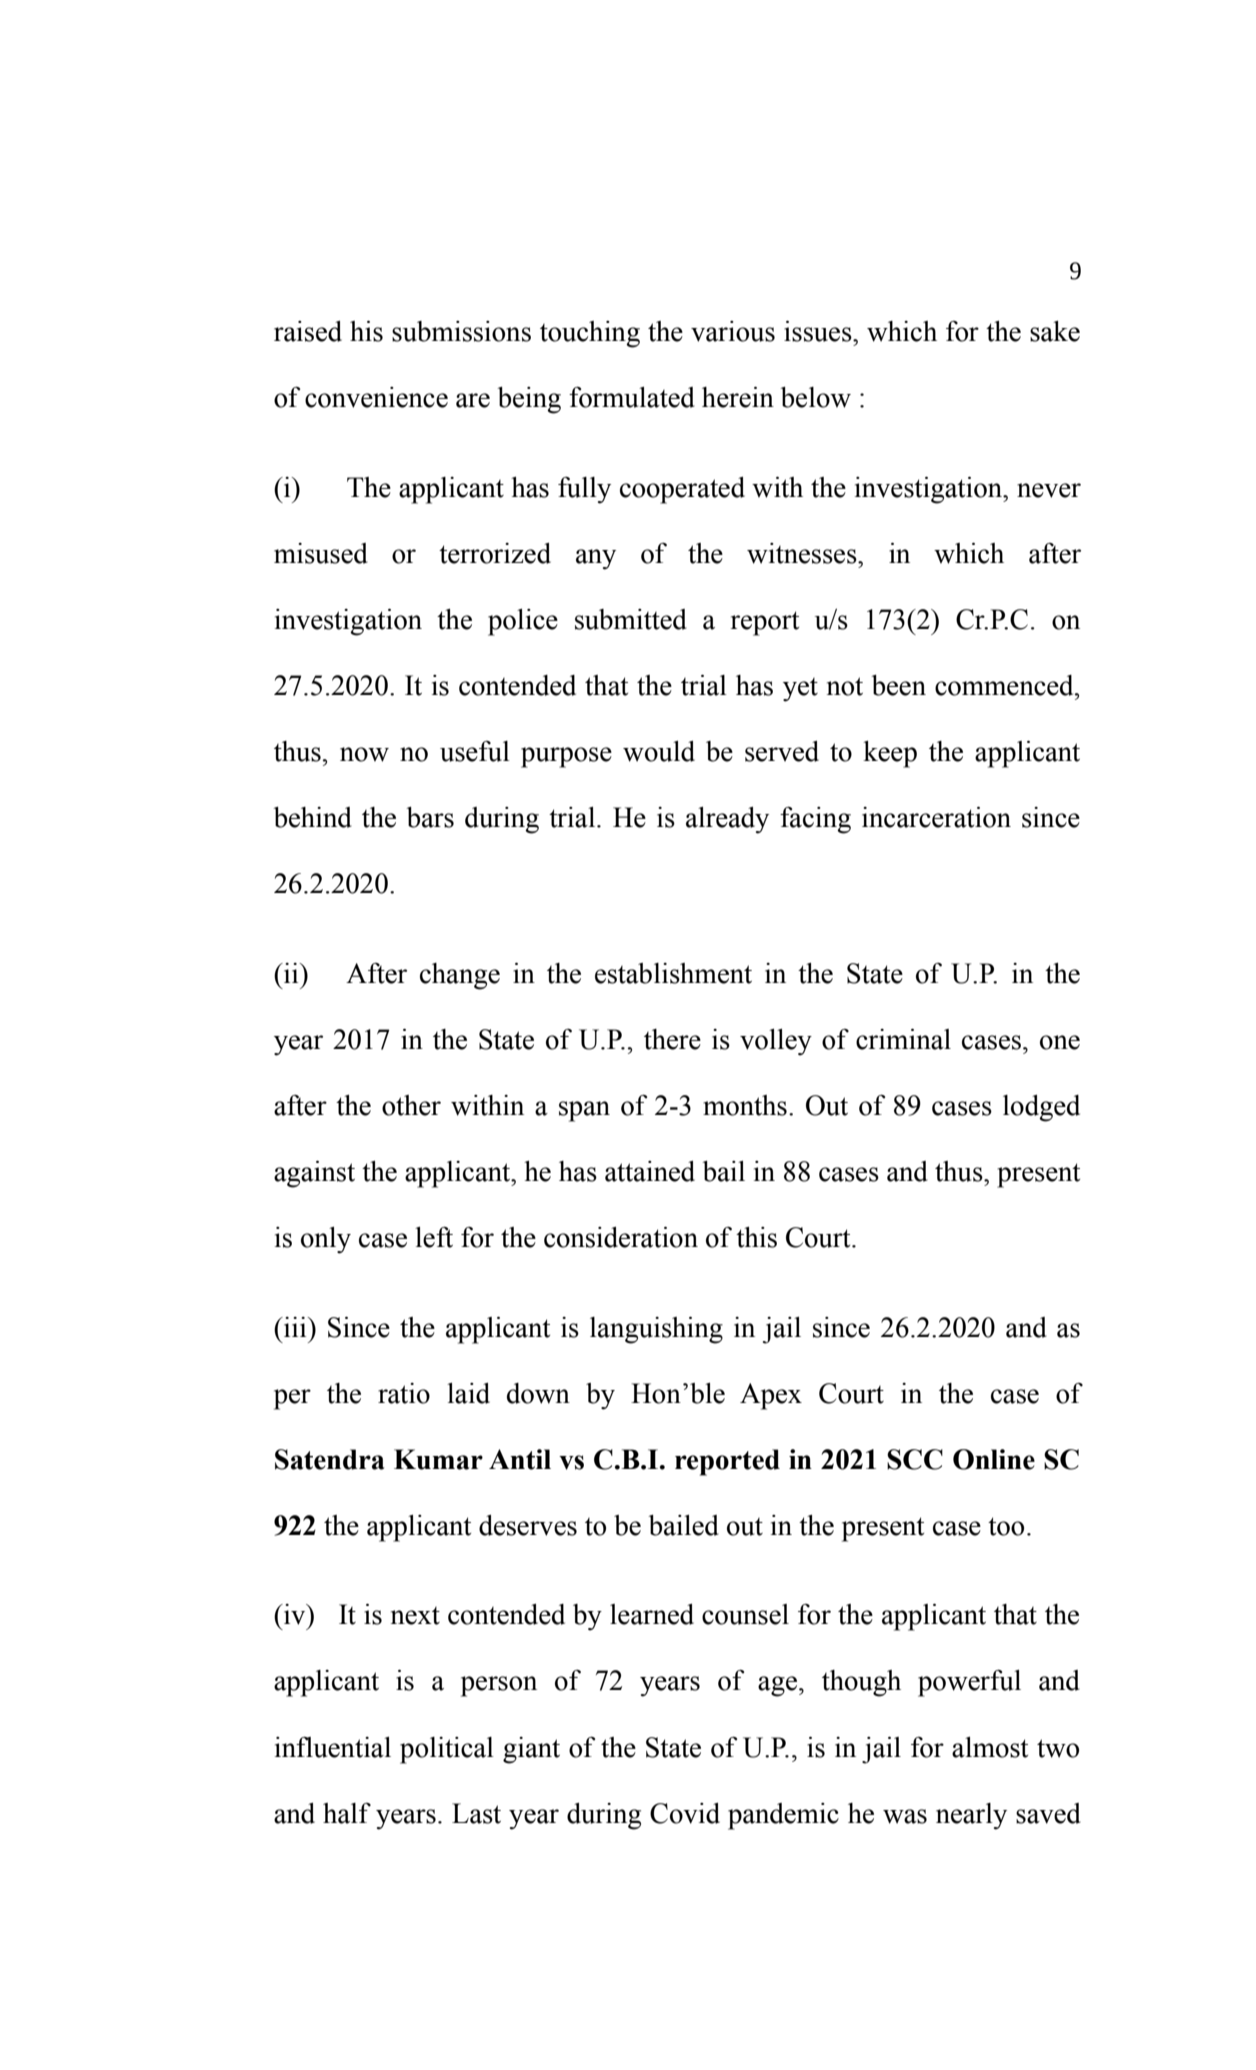  I want to click on formulated, so click(632, 397).
